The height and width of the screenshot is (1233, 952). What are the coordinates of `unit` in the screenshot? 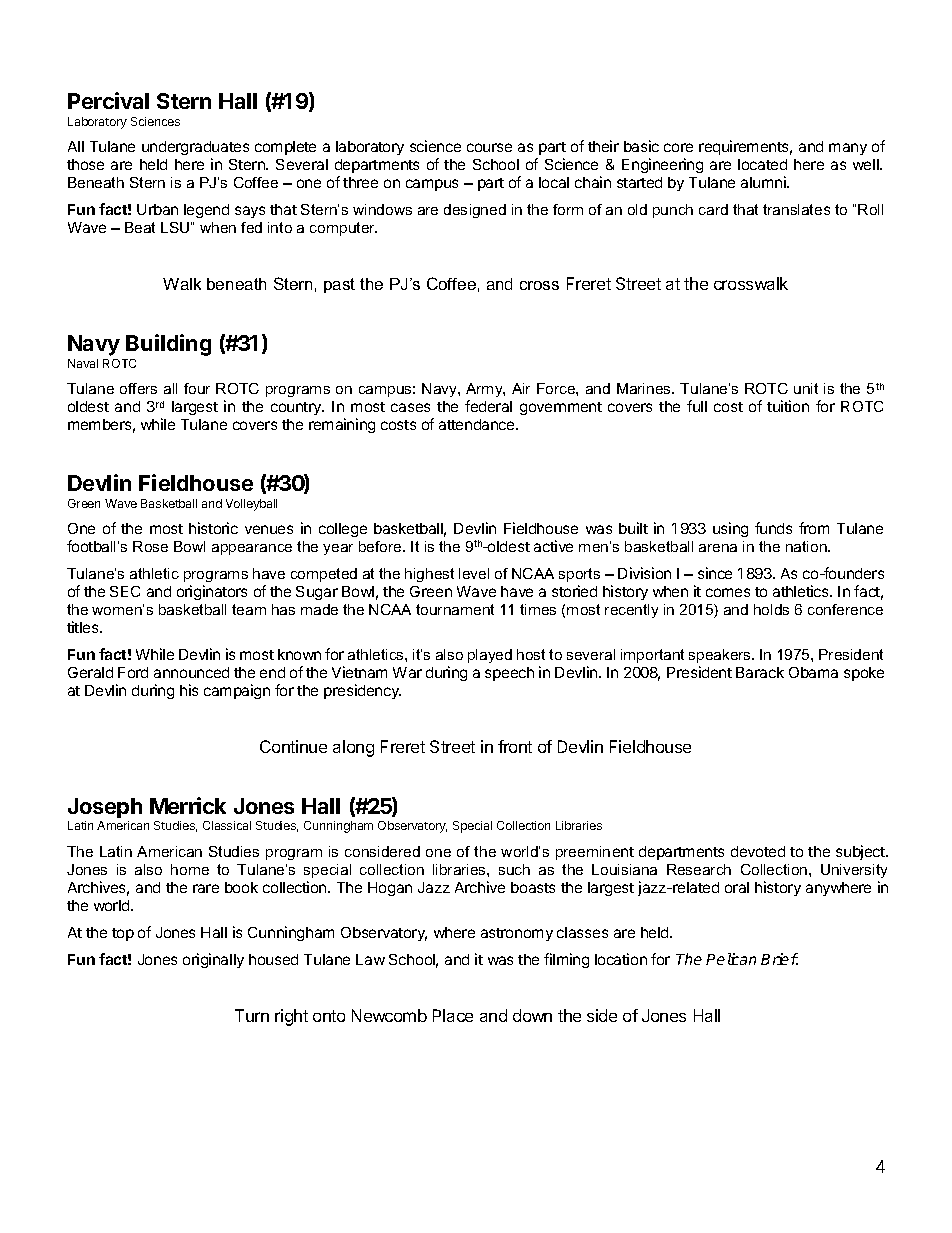 It's located at (806, 388).
